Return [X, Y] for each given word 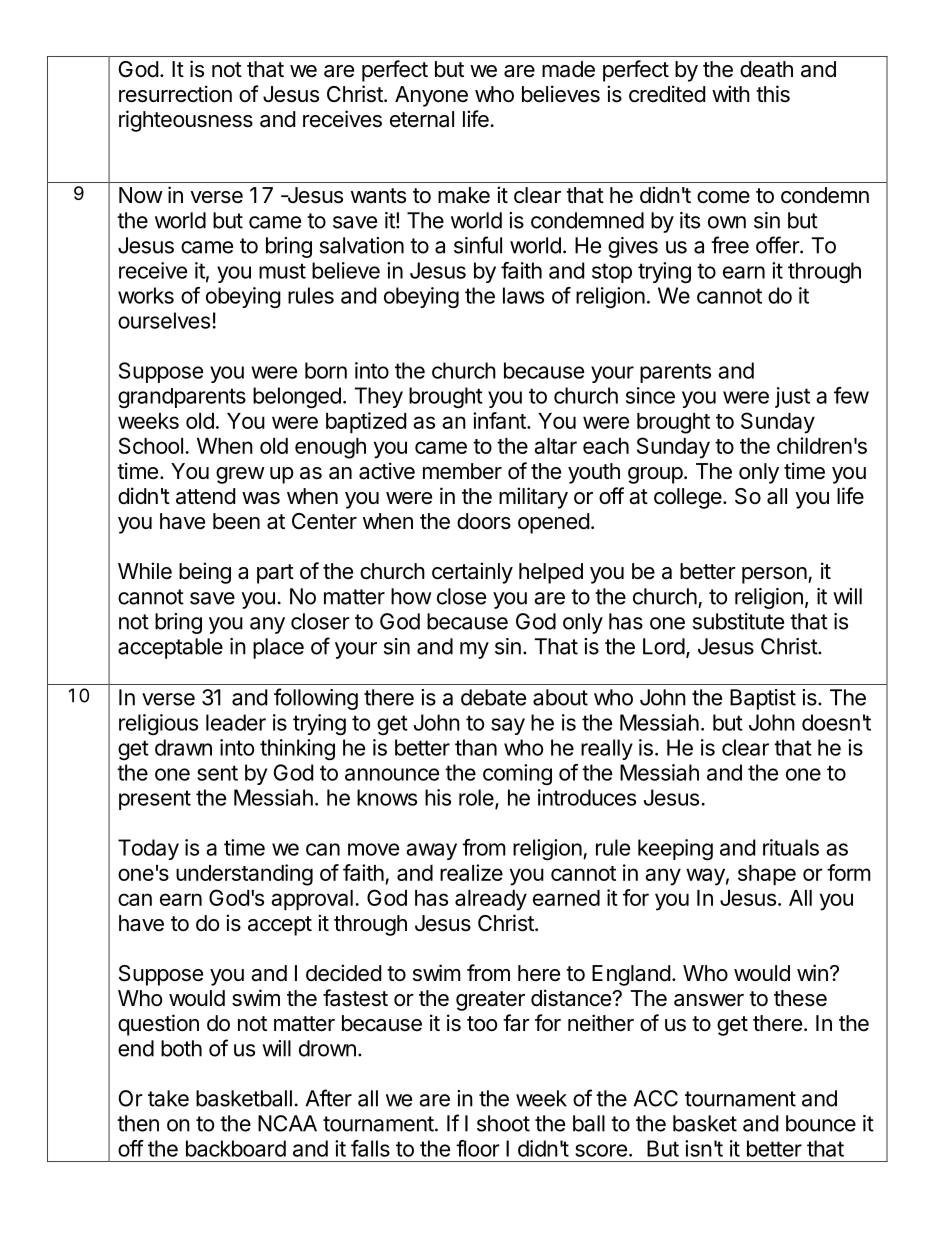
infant [500, 420]
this [773, 94]
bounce [821, 1123]
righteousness [186, 121]
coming [517, 774]
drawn [183, 747]
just [792, 397]
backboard [236, 1148]
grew [240, 475]
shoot [503, 1123]
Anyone [431, 96]
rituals [791, 847]
